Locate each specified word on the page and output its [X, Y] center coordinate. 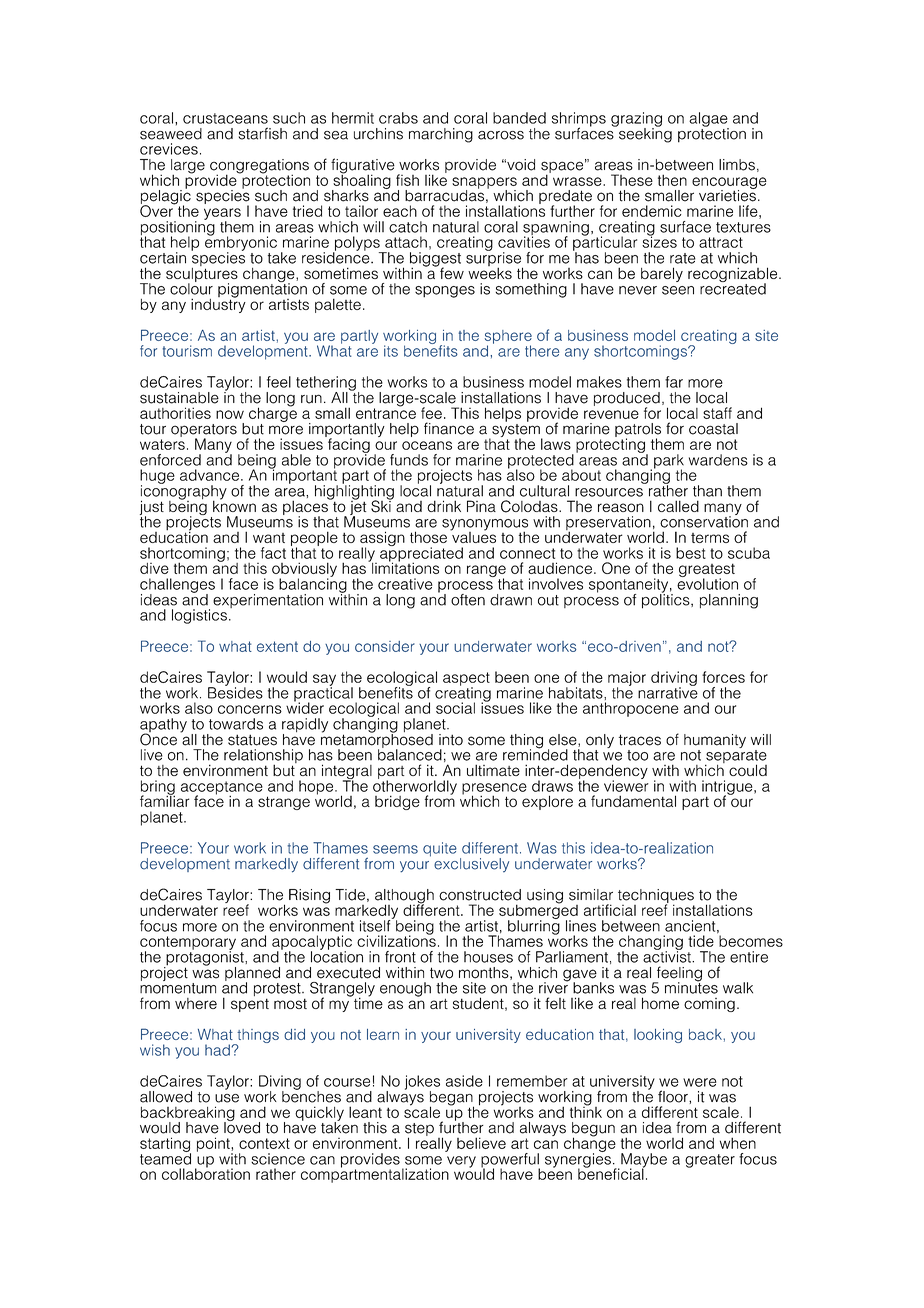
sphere [508, 338]
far [674, 382]
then [672, 180]
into [451, 740]
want [269, 538]
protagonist [205, 958]
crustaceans [225, 118]
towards [236, 724]
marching [441, 135]
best [691, 553]
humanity [715, 741]
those [428, 537]
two [441, 973]
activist [668, 956]
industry [218, 304]
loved [242, 1127]
